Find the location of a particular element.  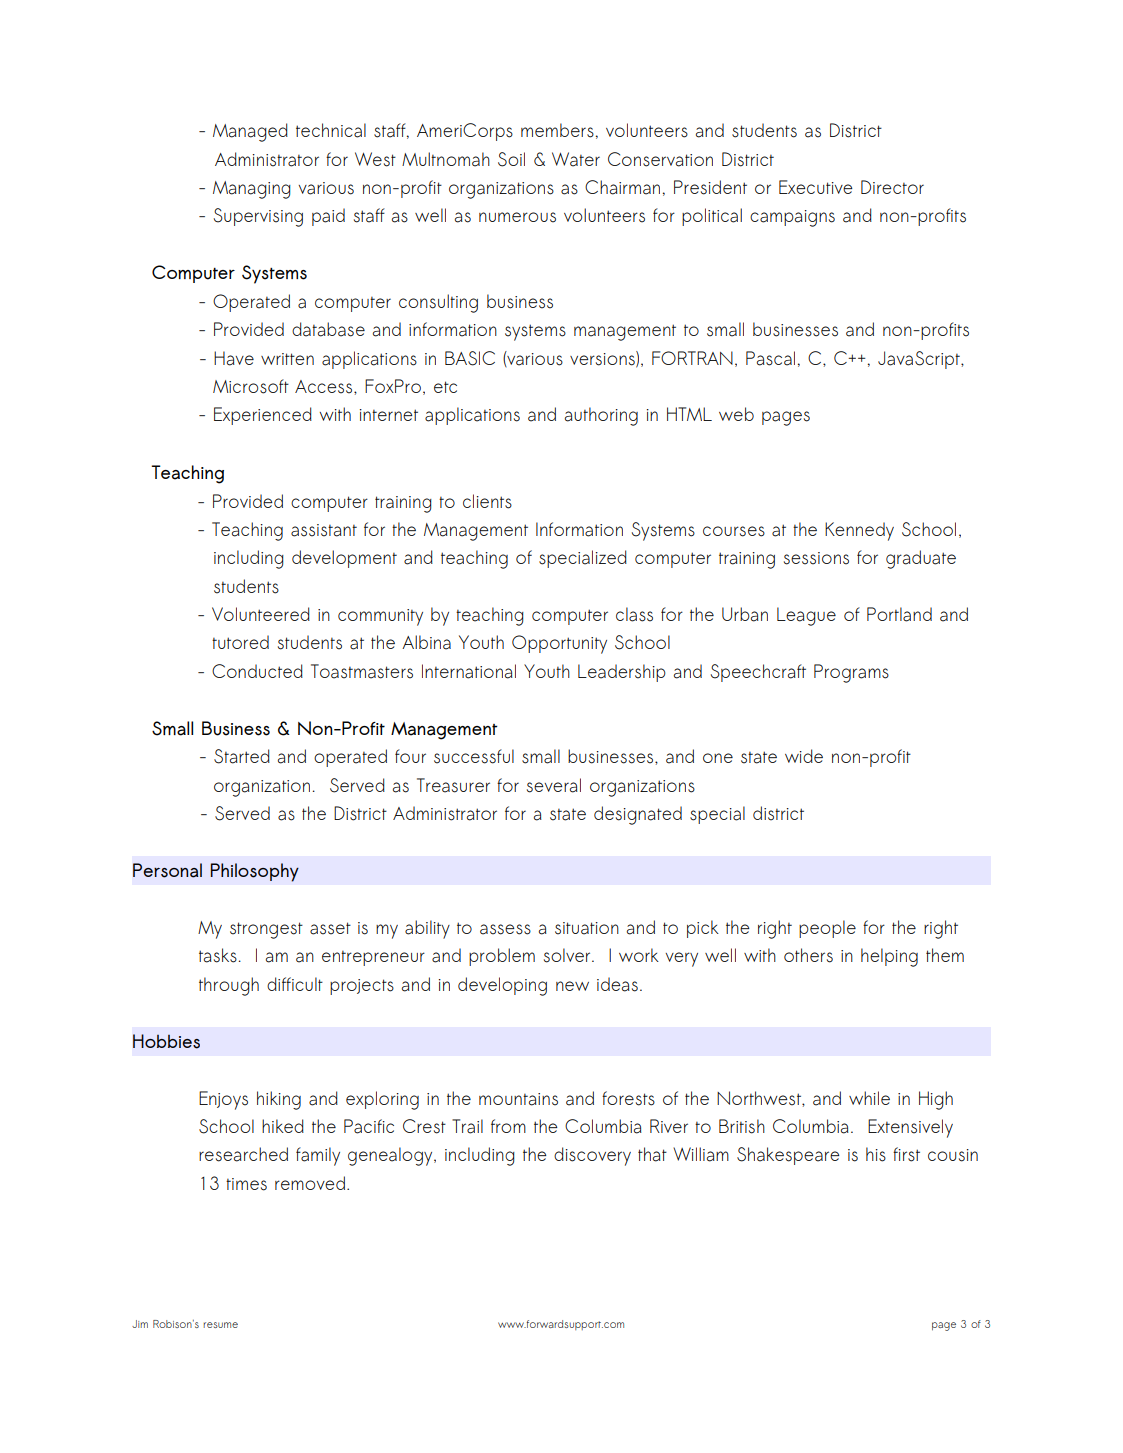

resume is located at coordinates (220, 1325).
